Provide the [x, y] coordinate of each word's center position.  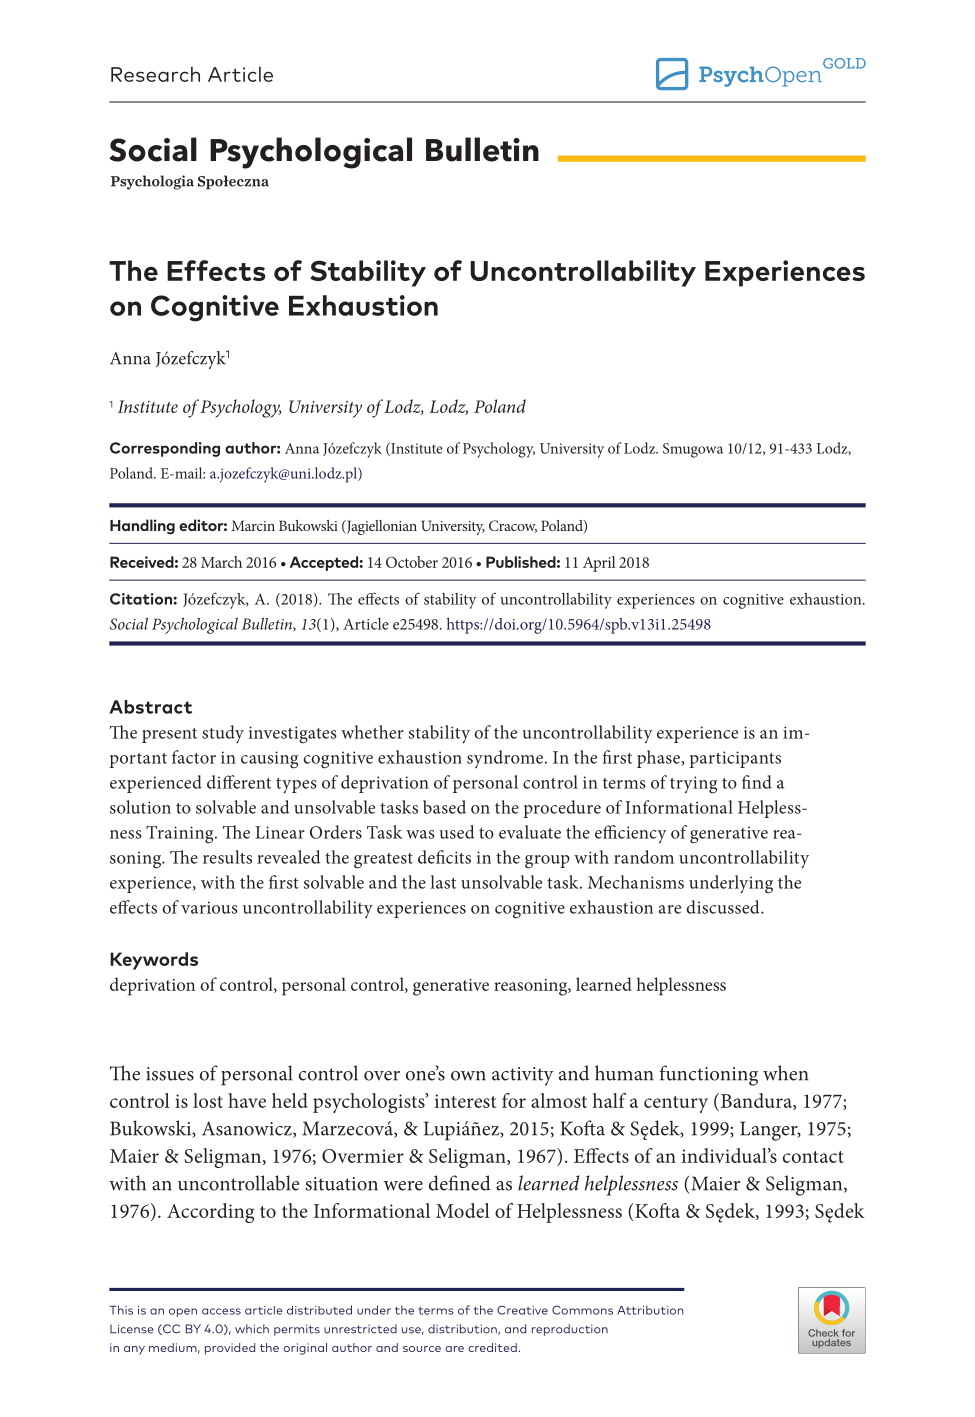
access [221, 1311]
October [412, 562]
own [468, 1076]
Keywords [154, 961]
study [223, 734]
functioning [709, 1075]
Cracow [513, 526]
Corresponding [165, 449]
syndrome [505, 759]
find [757, 782]
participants [735, 759]
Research [155, 74]
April [599, 564]
